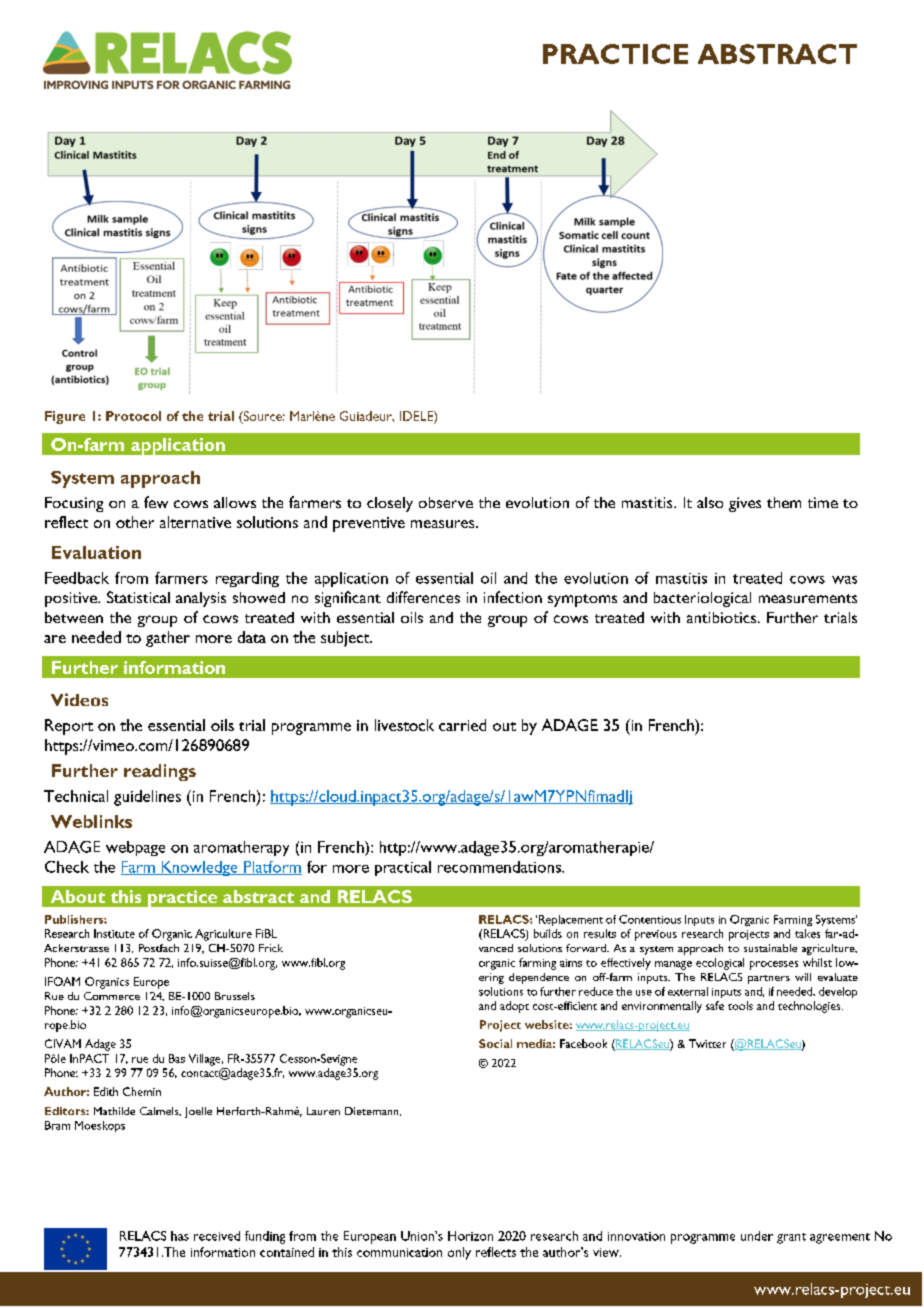  Describe the element at coordinates (446, 502) in the page. I see `observe` at that location.
